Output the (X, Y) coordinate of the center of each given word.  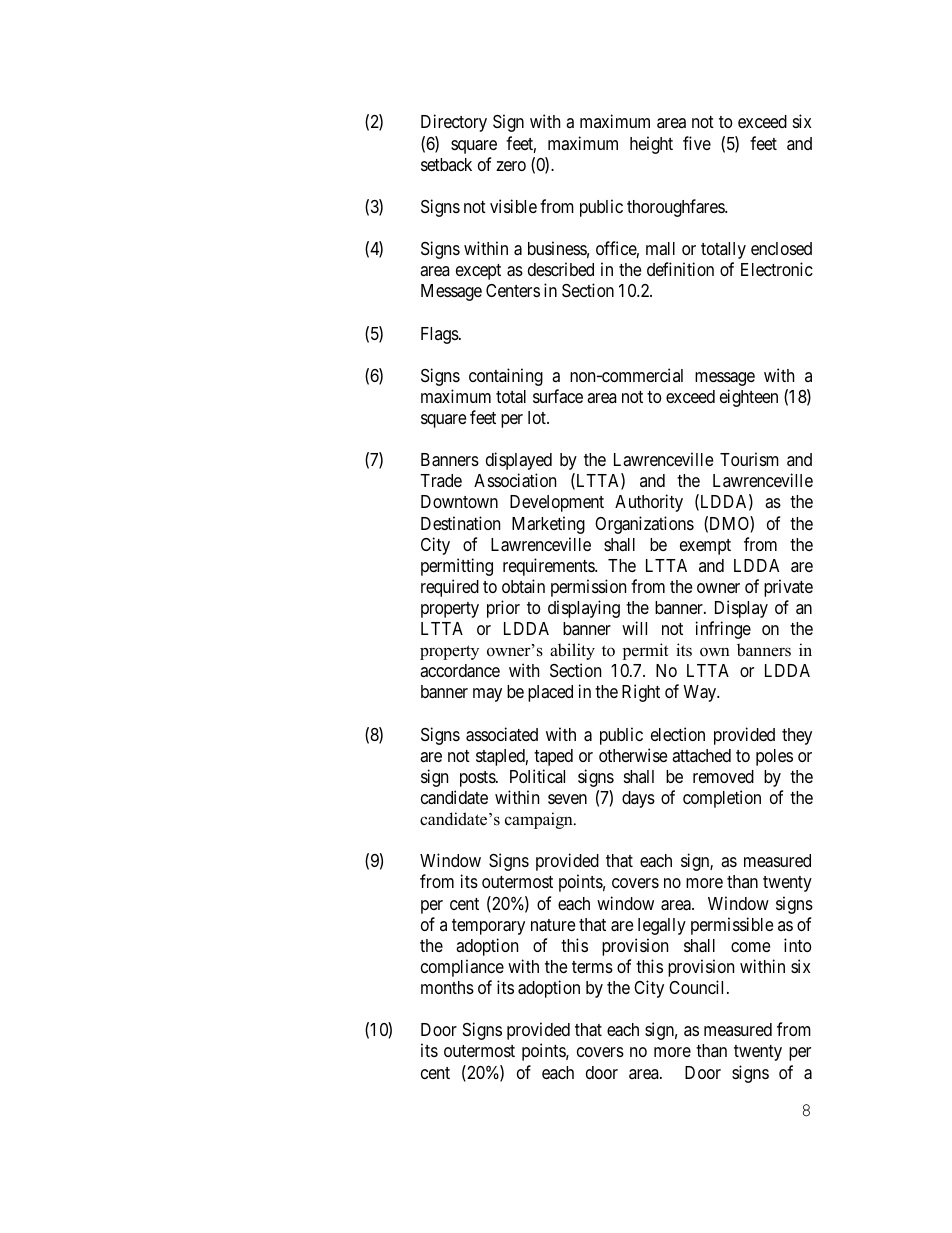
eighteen (749, 398)
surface (558, 396)
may (487, 695)
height (651, 145)
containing (506, 377)
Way (701, 693)
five (697, 143)
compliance (462, 968)
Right (641, 693)
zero (511, 166)
